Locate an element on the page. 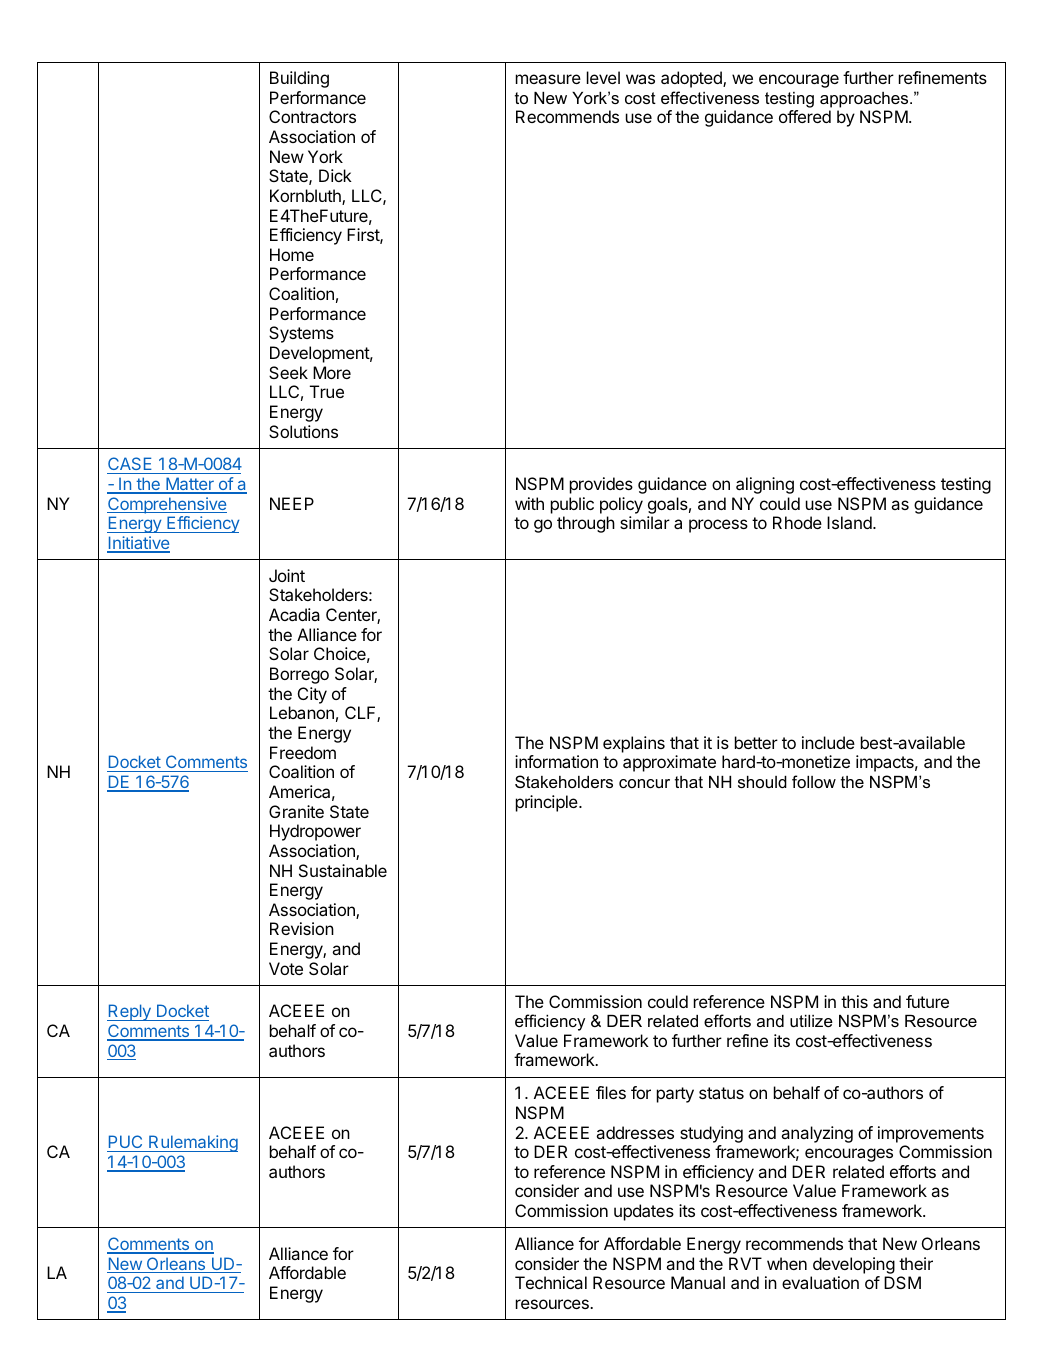 The width and height of the page is (1045, 1353). provides is located at coordinates (601, 485).
